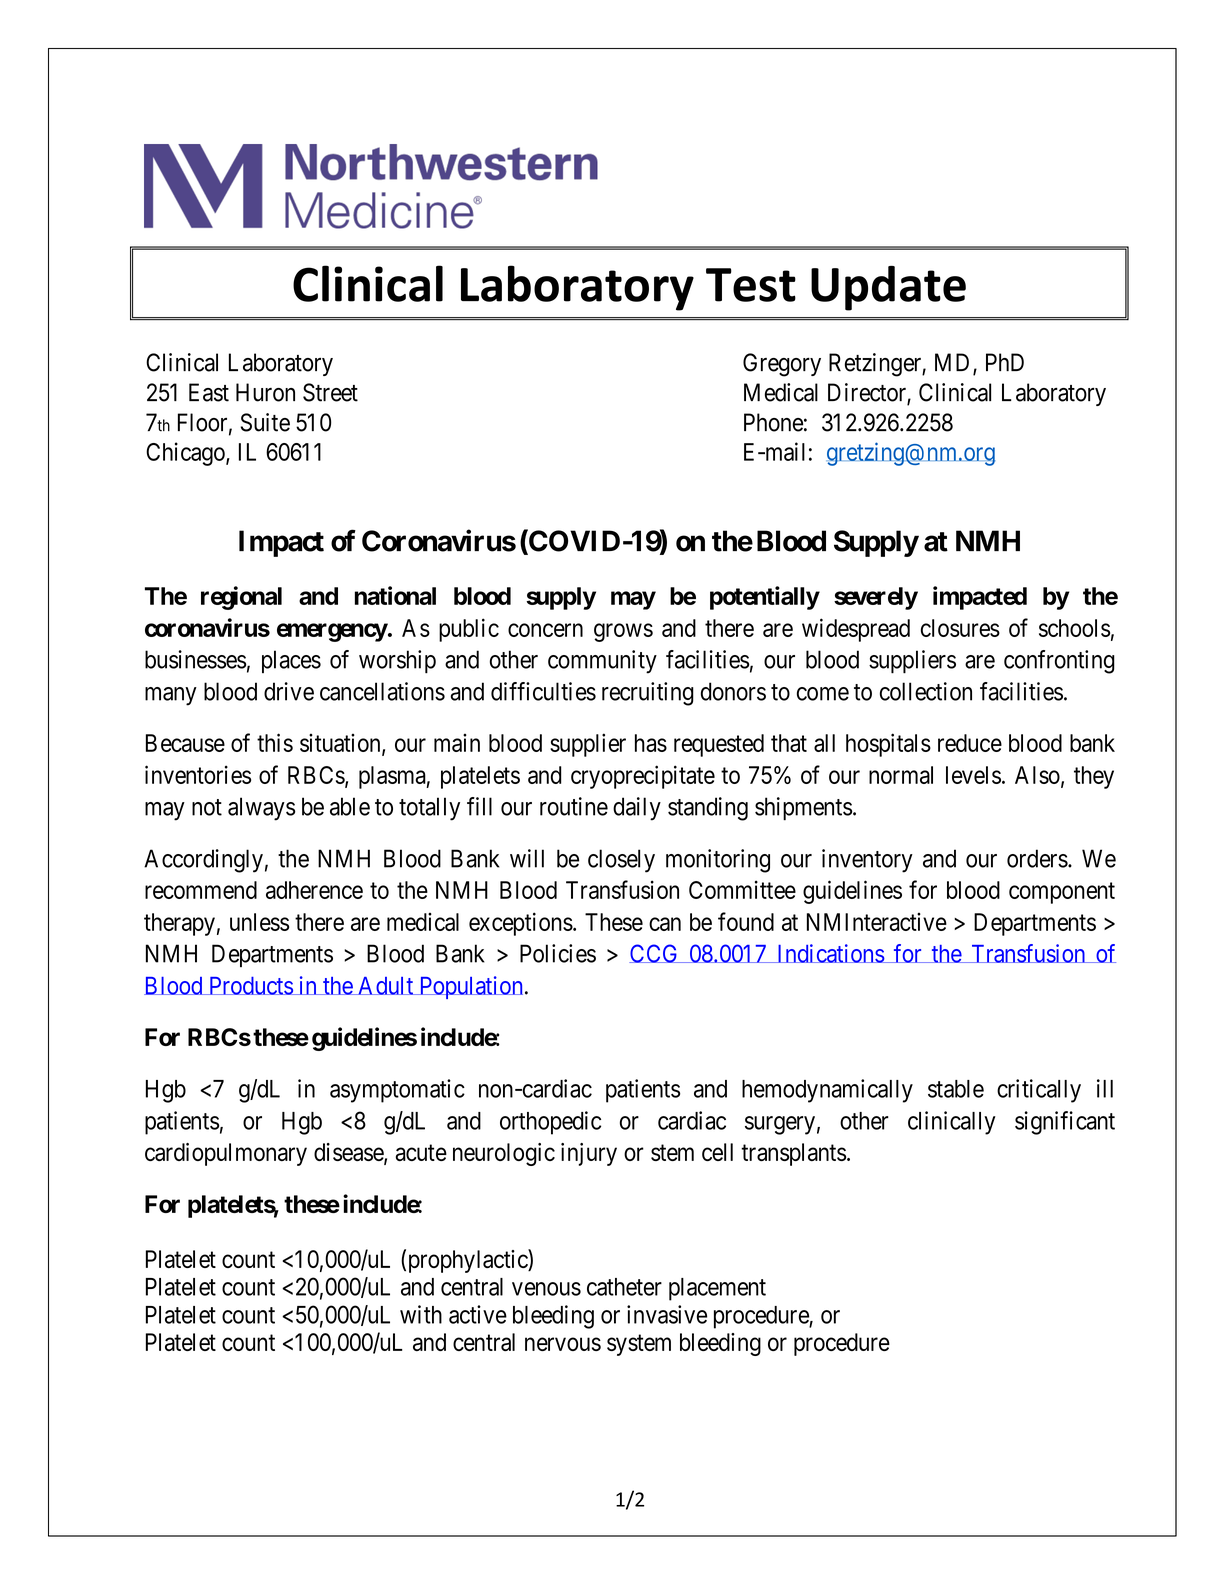 The image size is (1224, 1584). I want to click on Huron, so click(265, 392).
